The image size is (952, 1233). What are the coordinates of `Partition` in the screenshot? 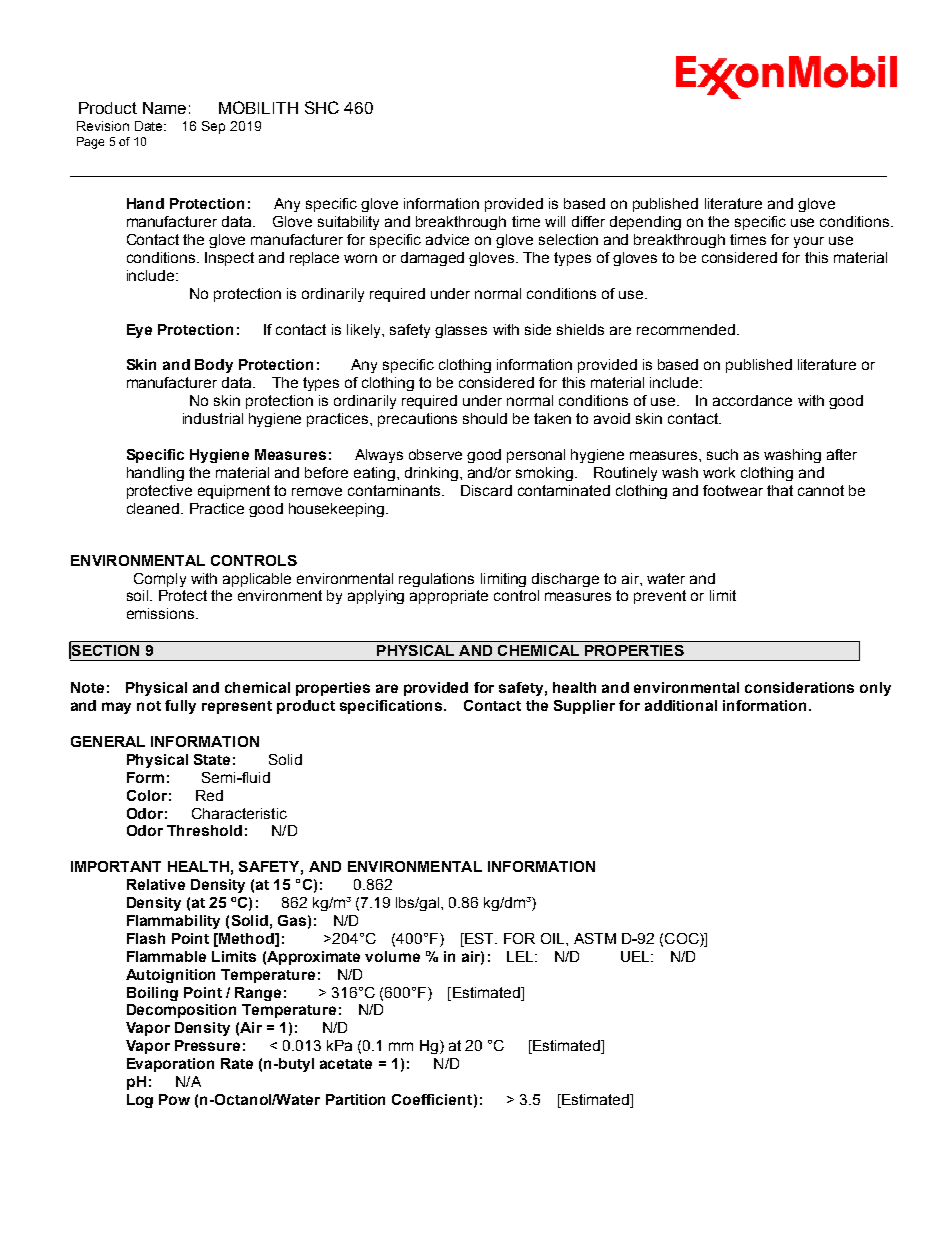 It's located at (355, 1099).
